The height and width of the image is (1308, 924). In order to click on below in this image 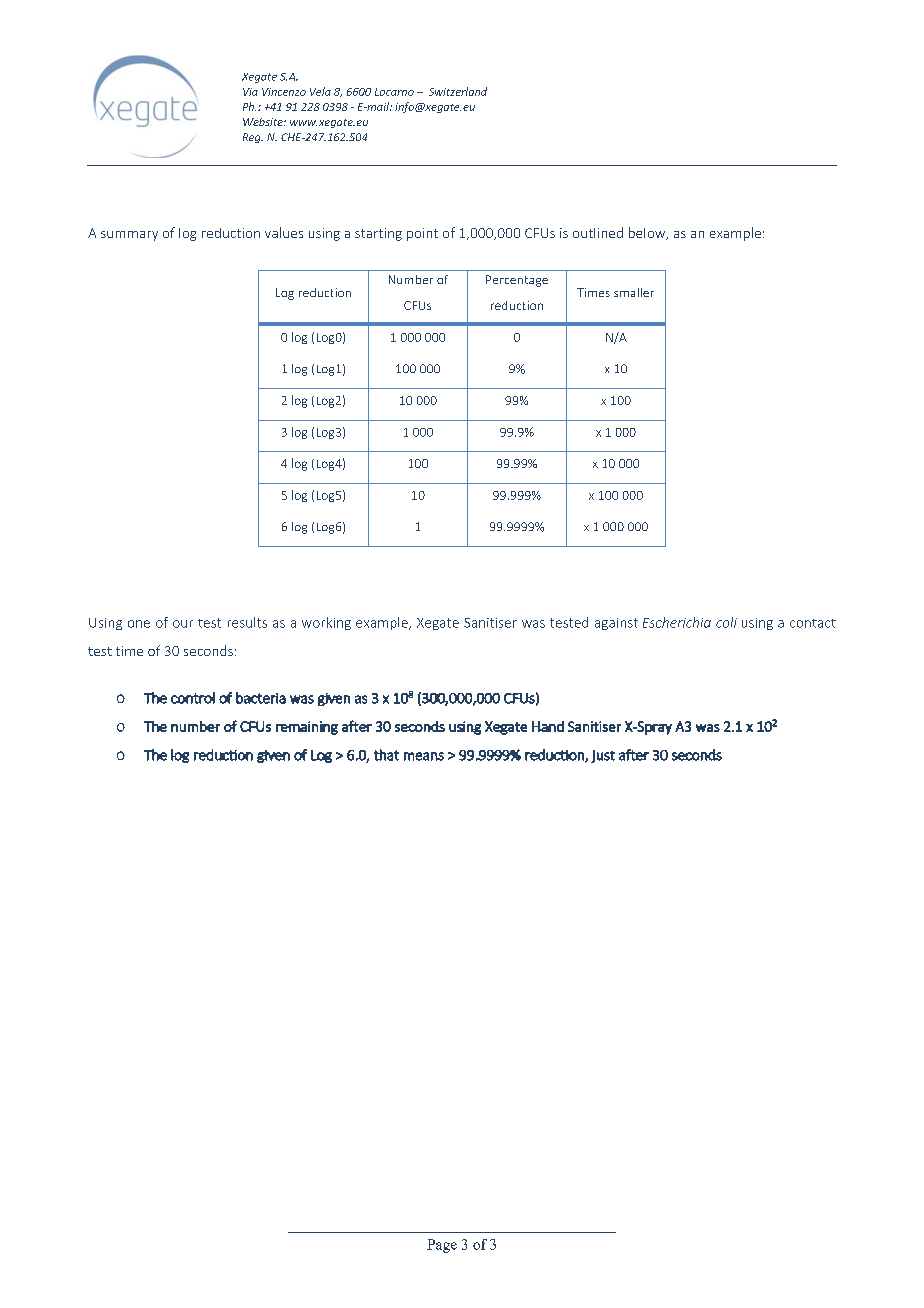, I will do `click(648, 233)`.
